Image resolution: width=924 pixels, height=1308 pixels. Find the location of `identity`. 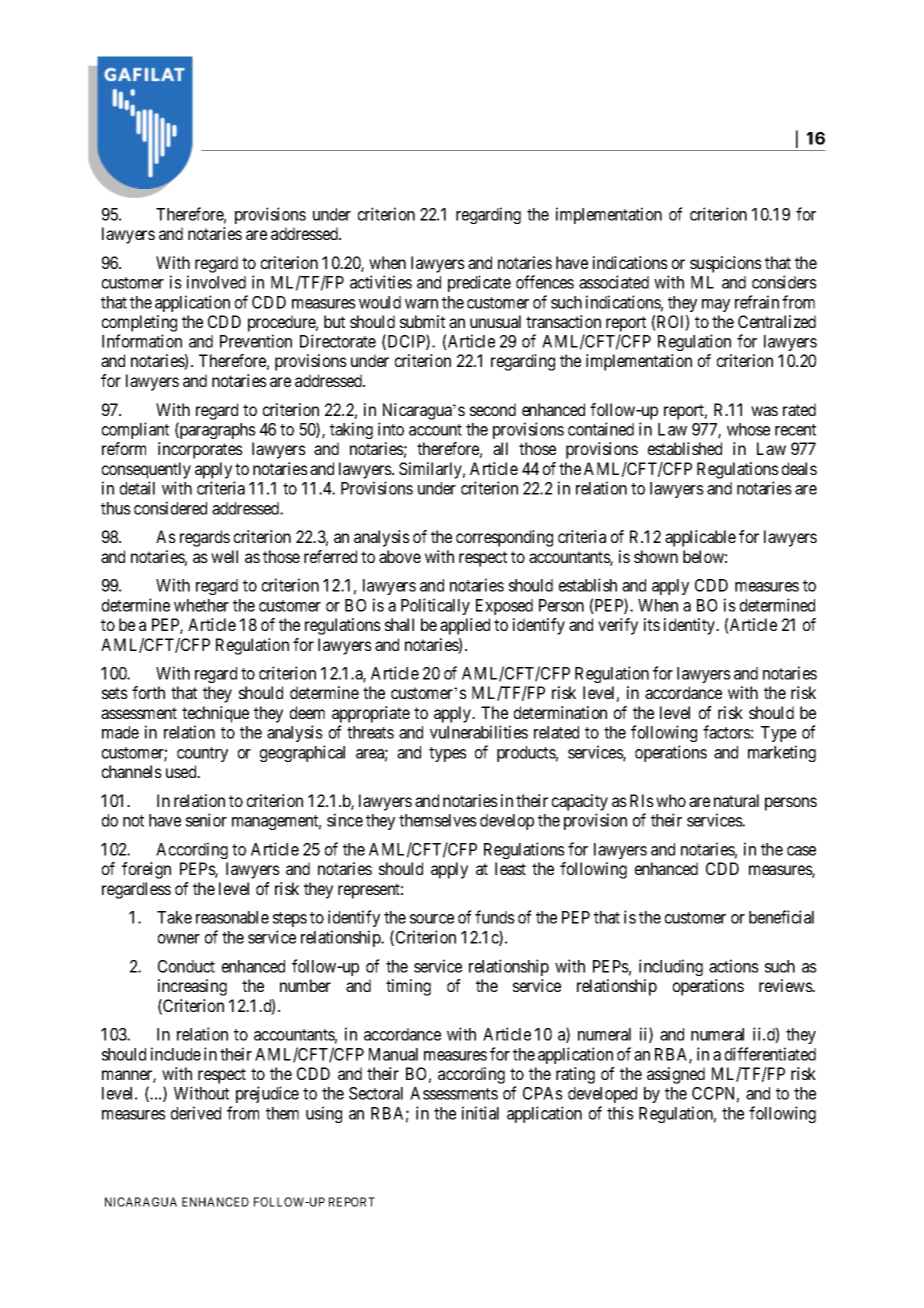

identity is located at coordinates (691, 626).
